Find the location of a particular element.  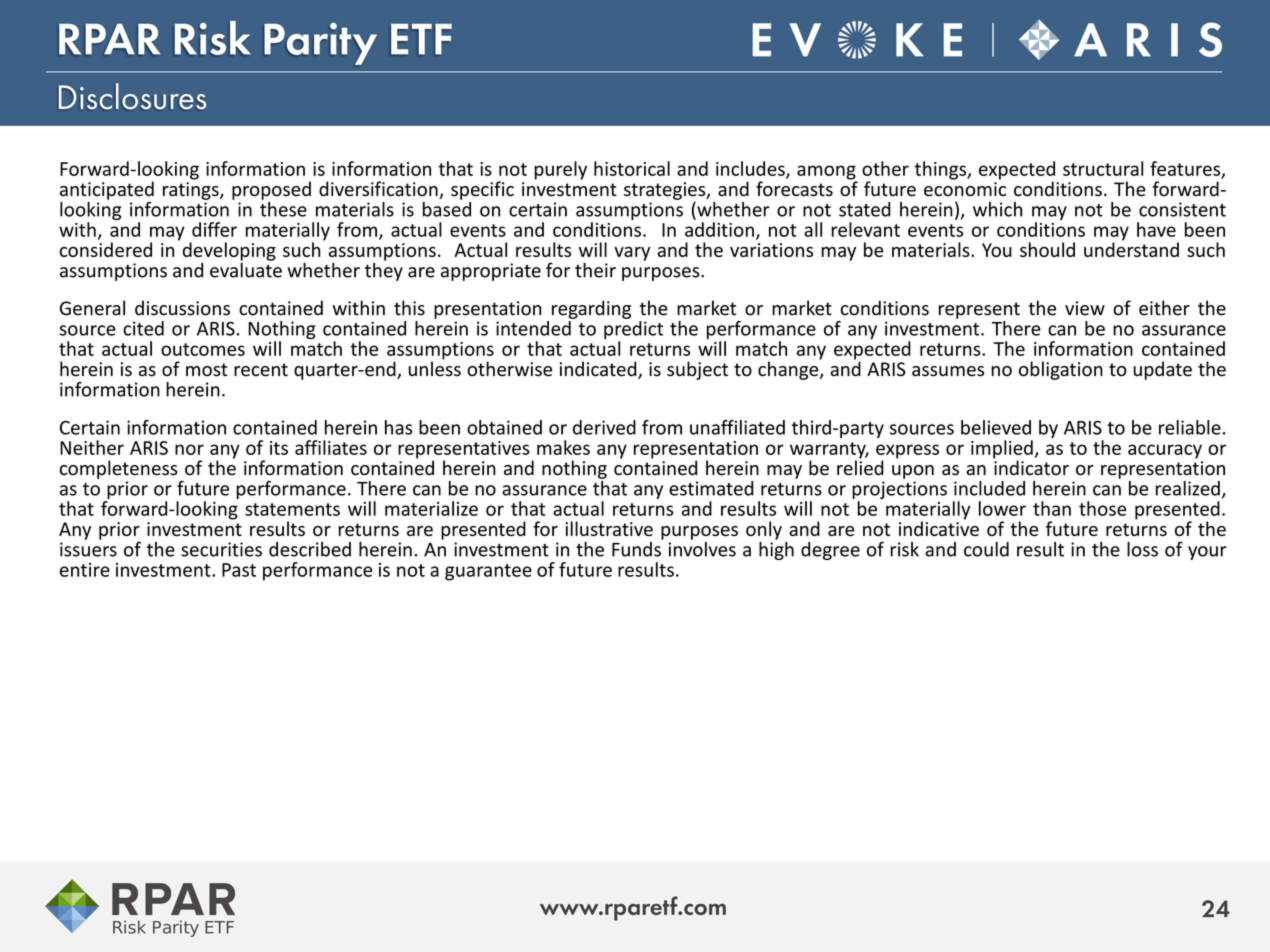

ratings is located at coordinates (192, 191).
